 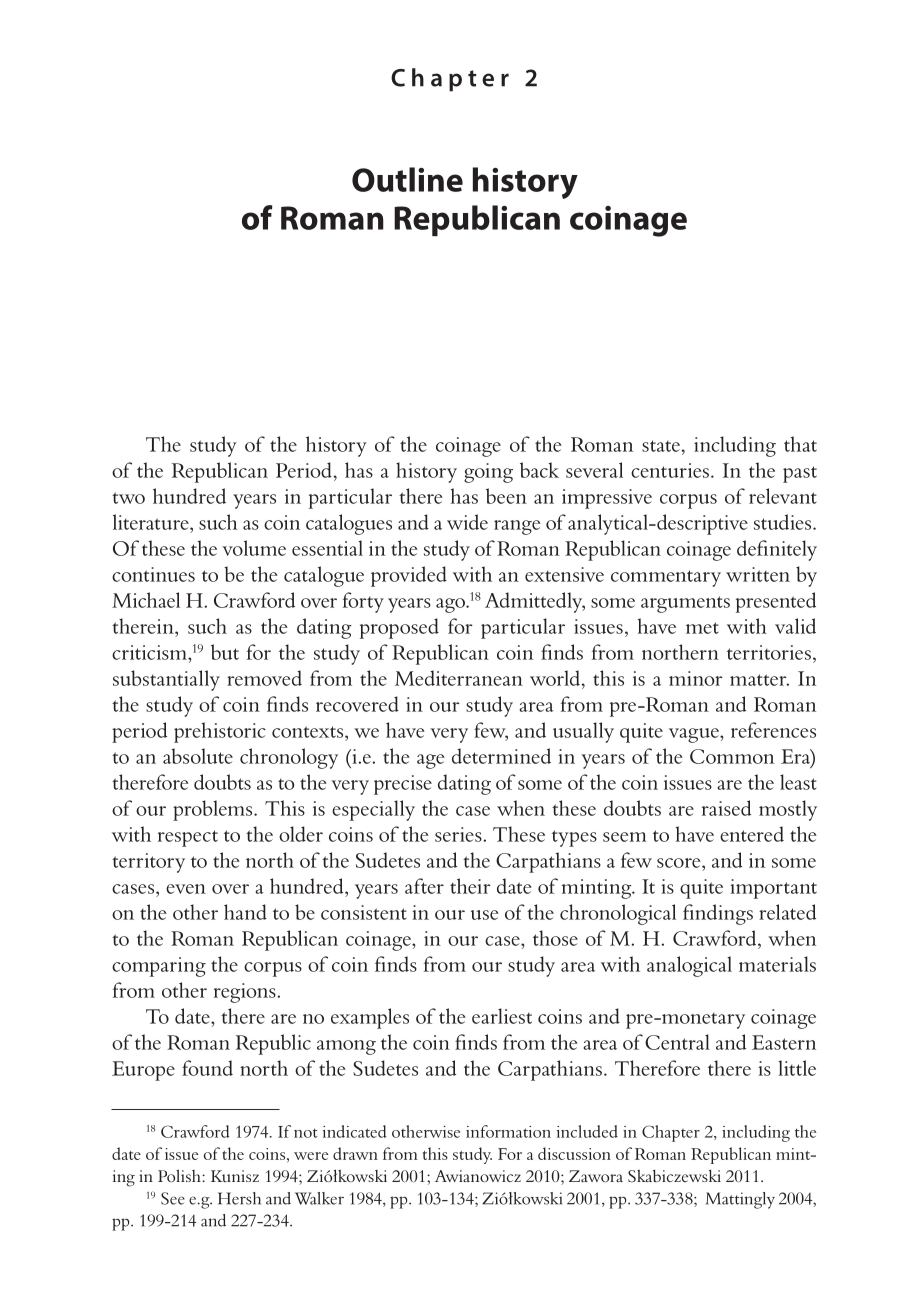 I want to click on Polish, so click(x=180, y=1175).
